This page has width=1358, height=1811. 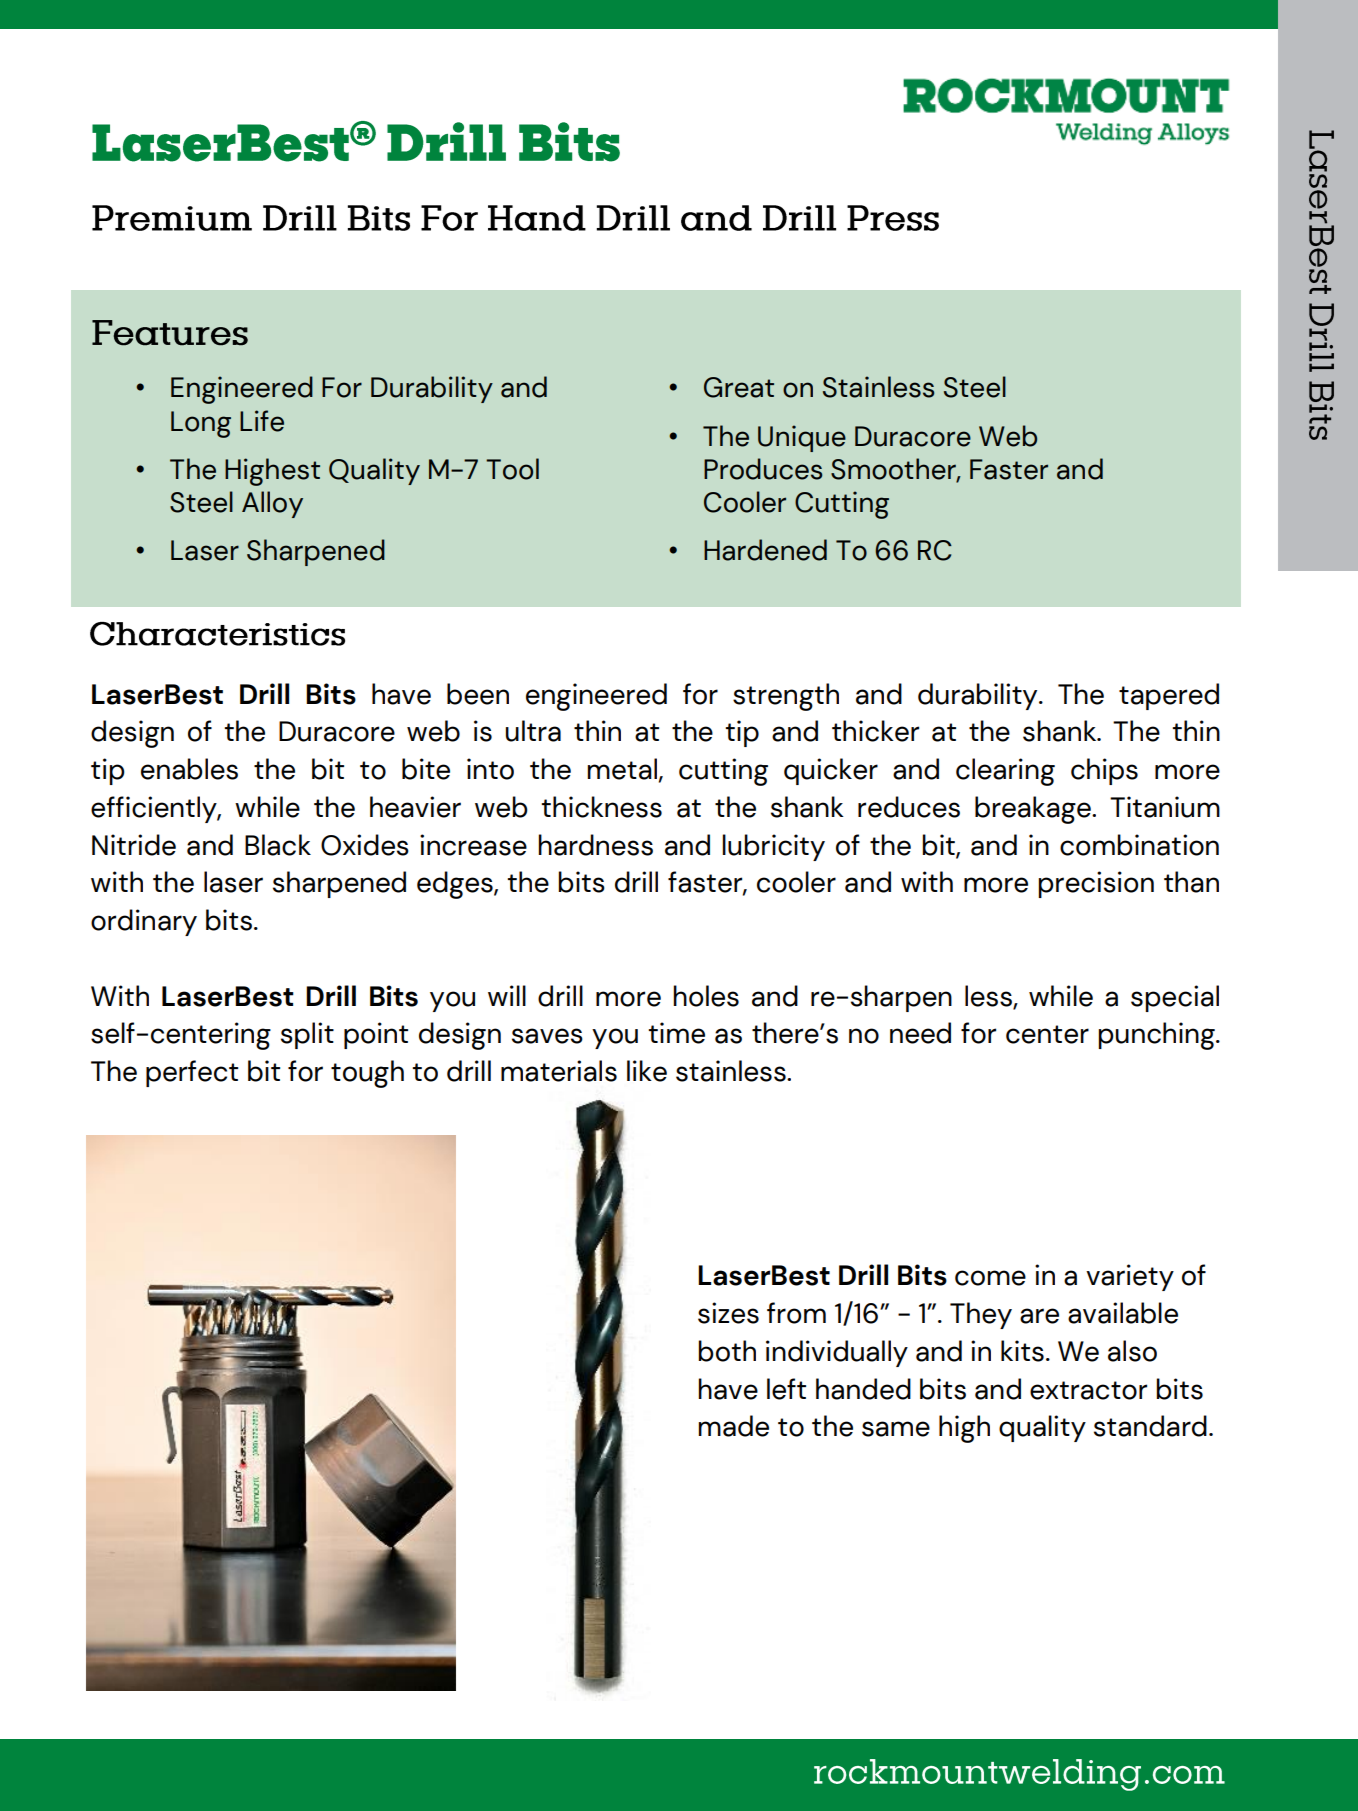 What do you see at coordinates (189, 769) in the page?
I see `enables` at bounding box center [189, 769].
